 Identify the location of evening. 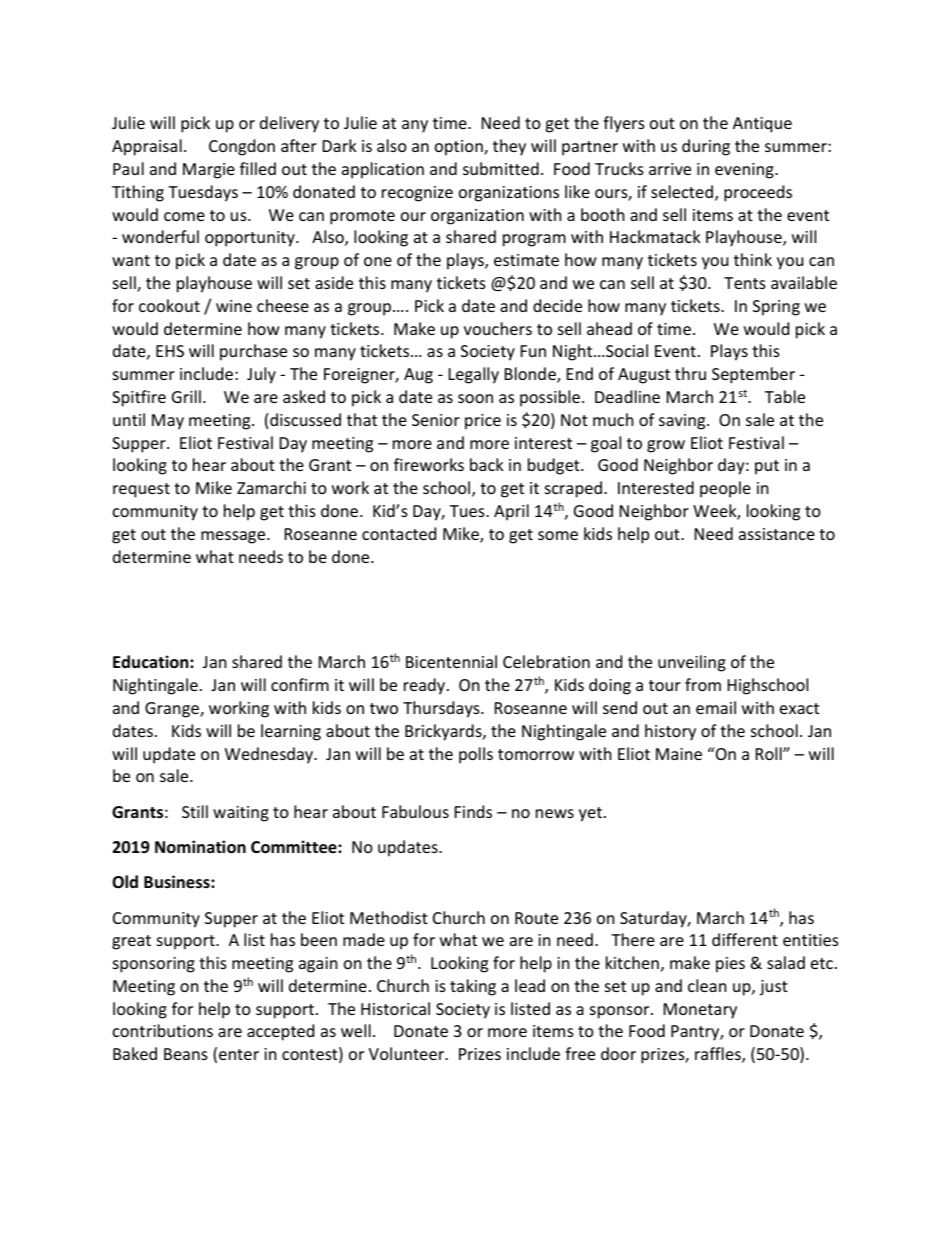
(745, 171).
